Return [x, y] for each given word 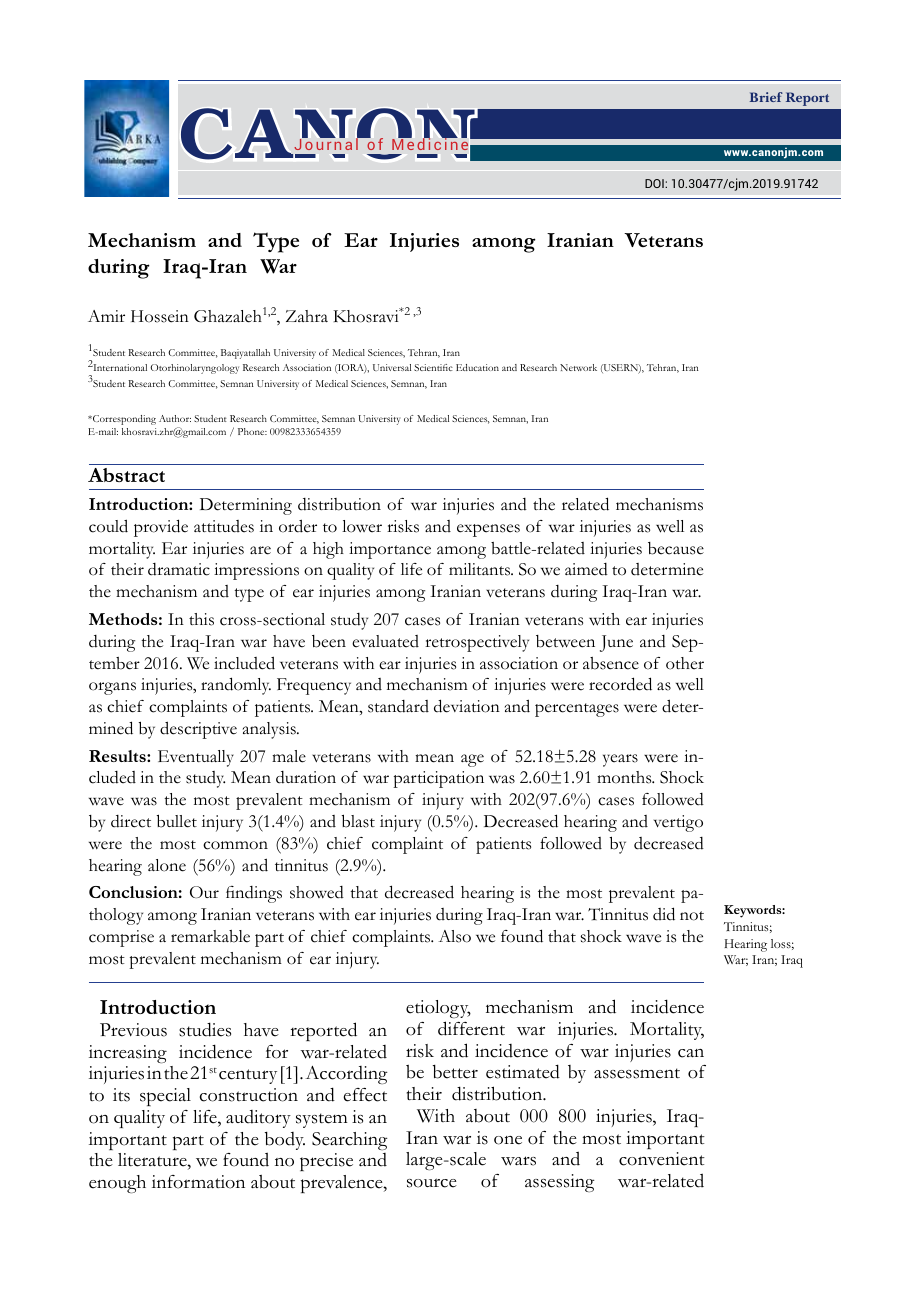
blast [358, 821]
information [198, 1182]
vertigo [678, 823]
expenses [488, 530]
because [676, 548]
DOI [655, 183]
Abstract [126, 475]
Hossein [160, 316]
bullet [177, 821]
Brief [766, 97]
